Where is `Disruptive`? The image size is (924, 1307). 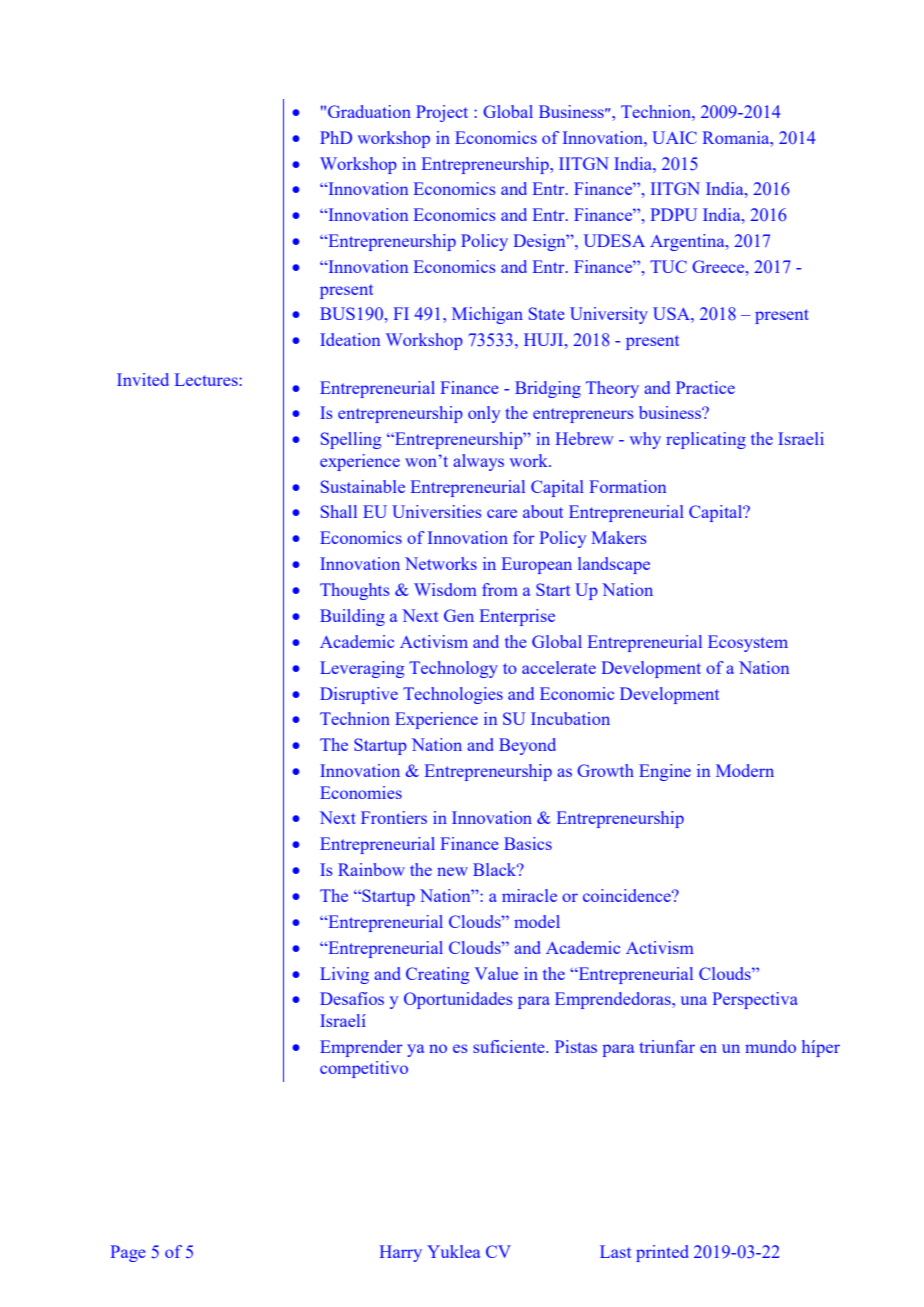
Disruptive is located at coordinates (359, 695).
